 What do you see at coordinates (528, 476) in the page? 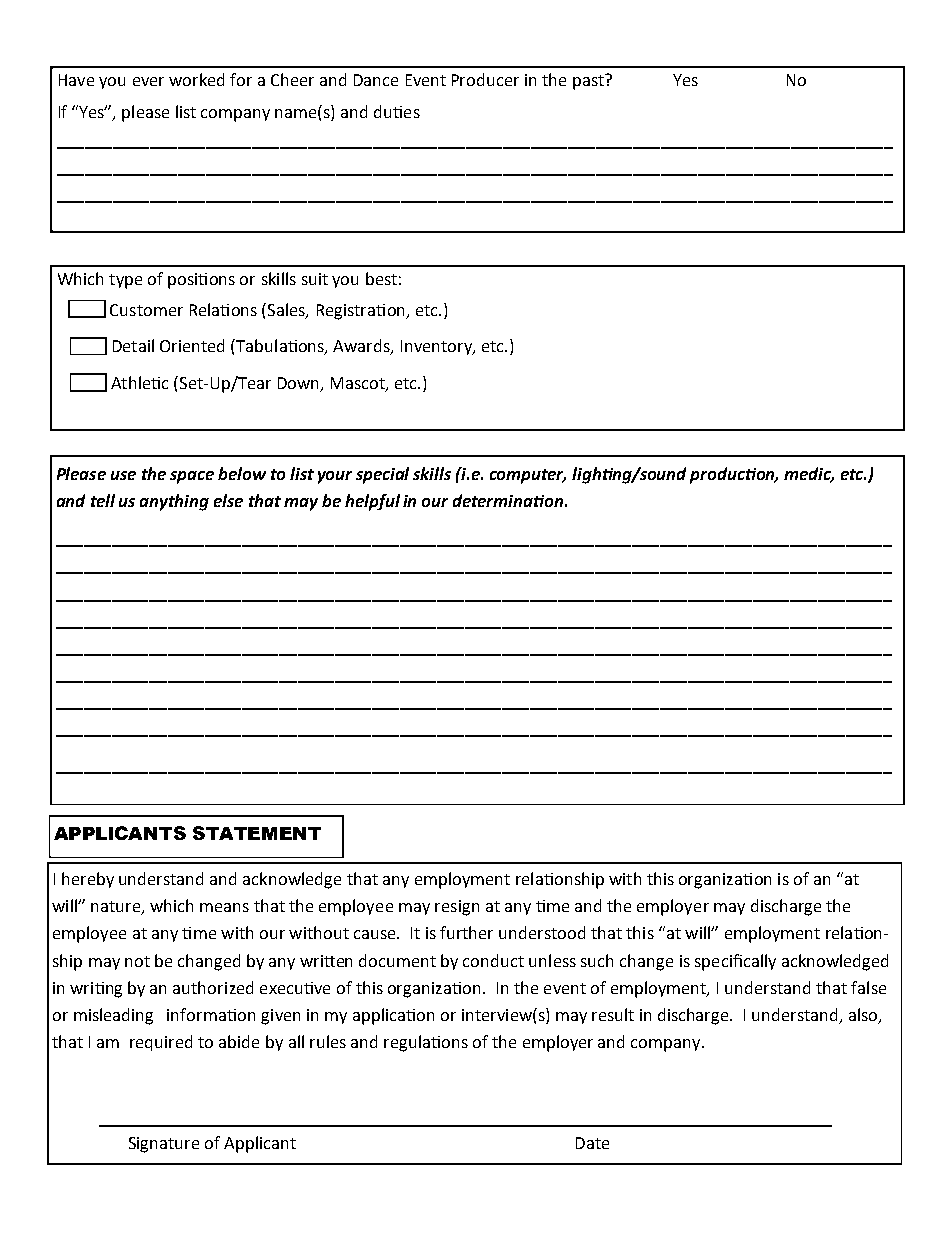
I see `computer` at bounding box center [528, 476].
